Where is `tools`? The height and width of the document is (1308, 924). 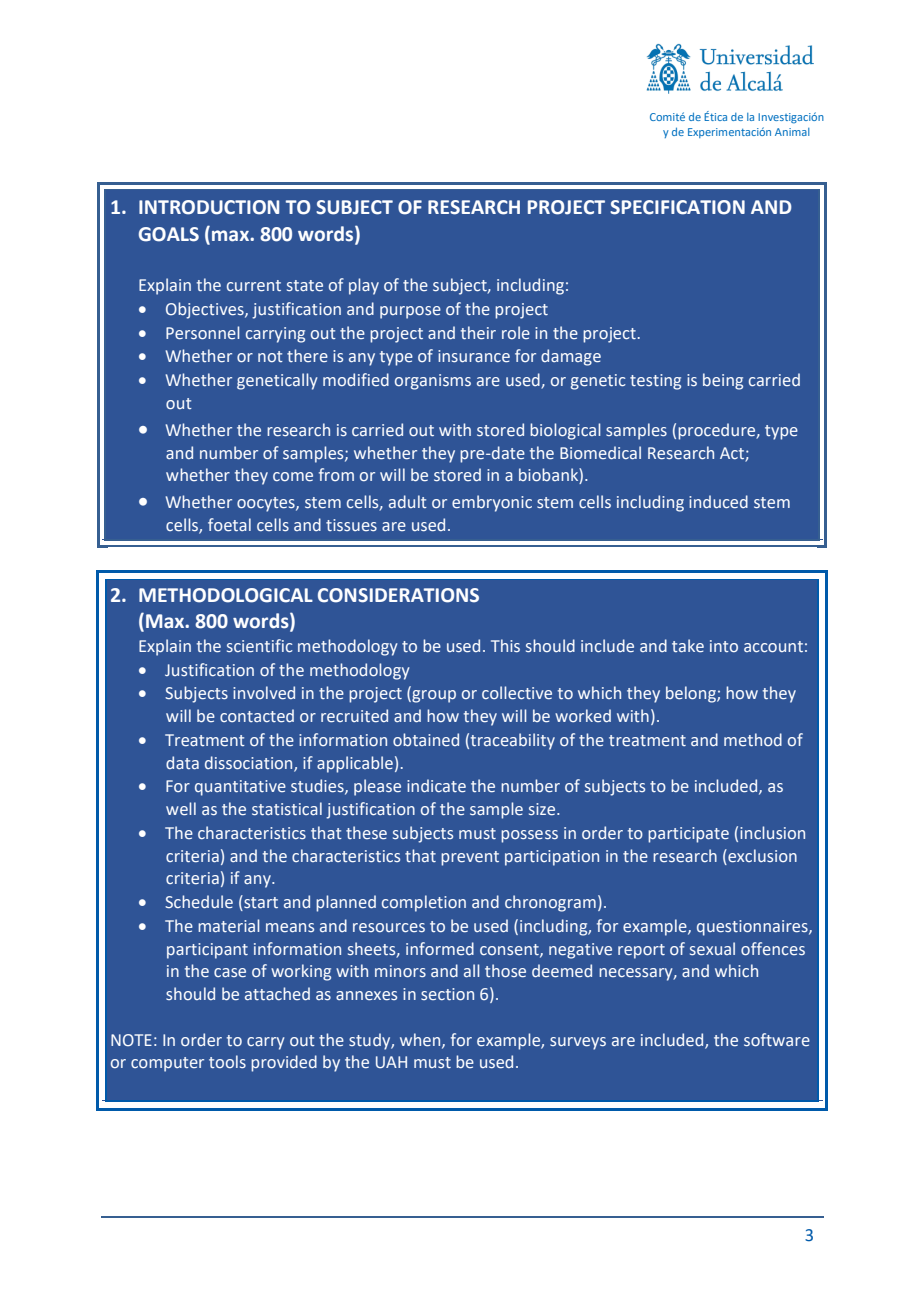
tools is located at coordinates (227, 1061).
